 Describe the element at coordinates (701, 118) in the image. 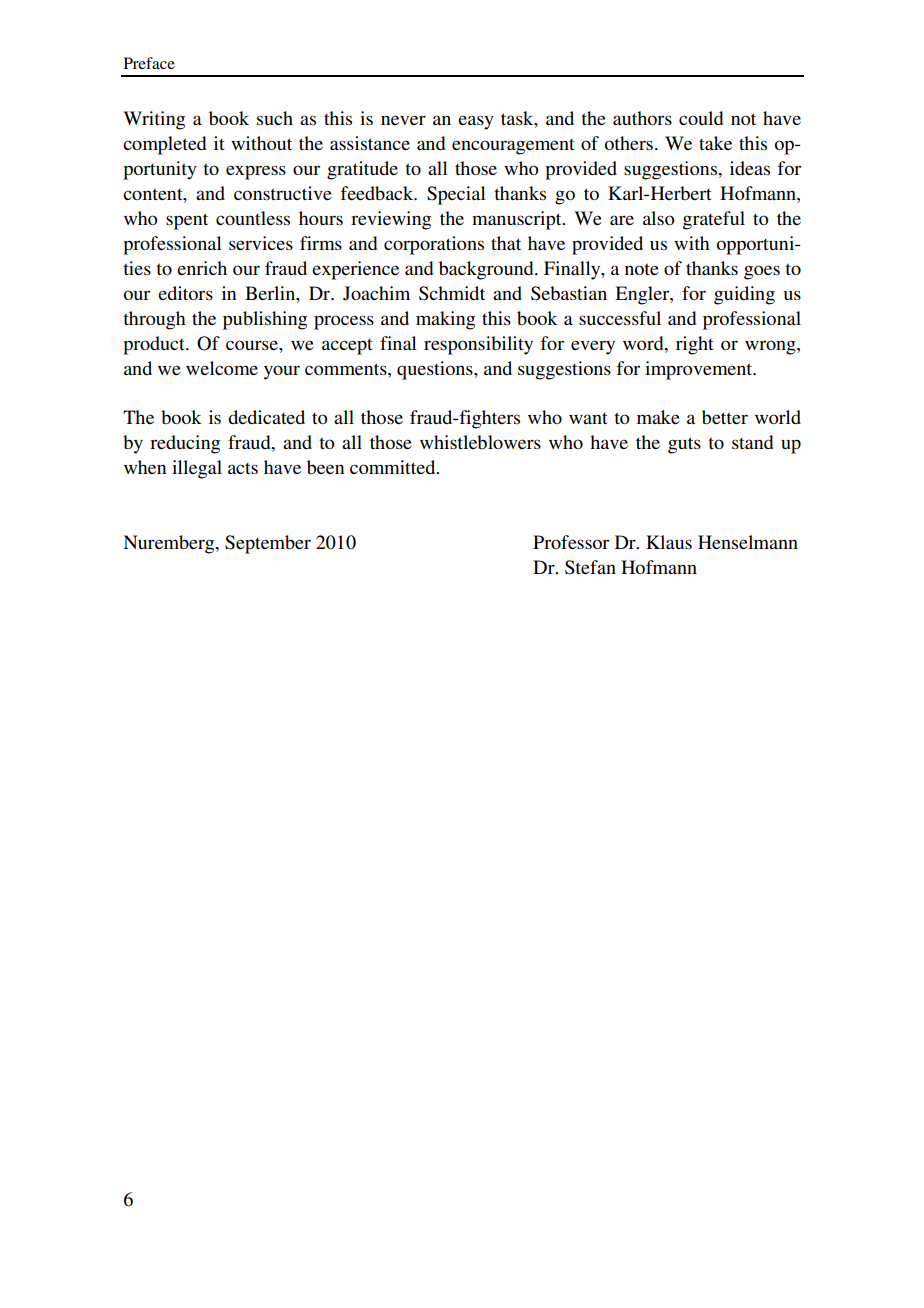

I see `could` at that location.
